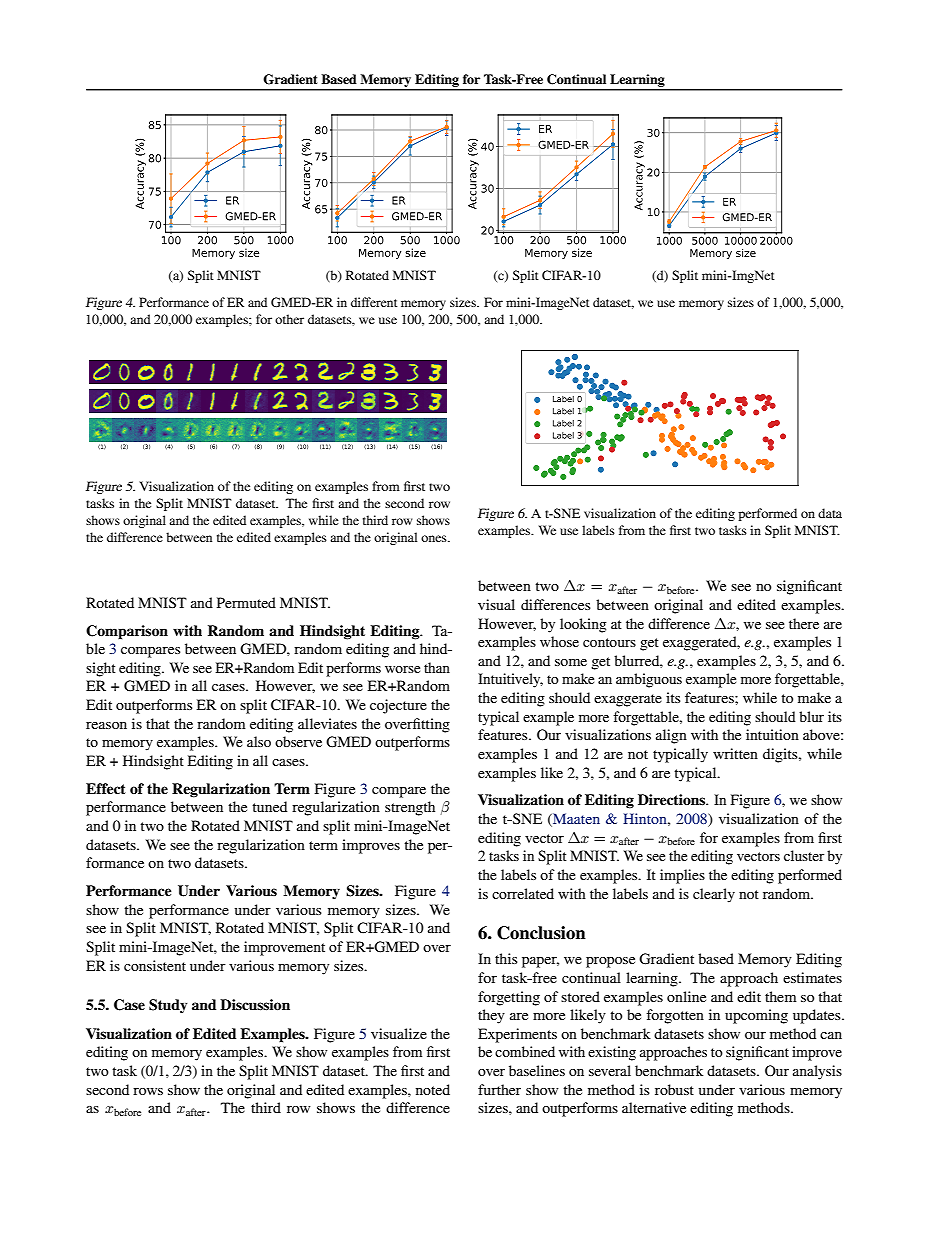 This document has width=952, height=1233. I want to click on ambiguous, so click(649, 680).
